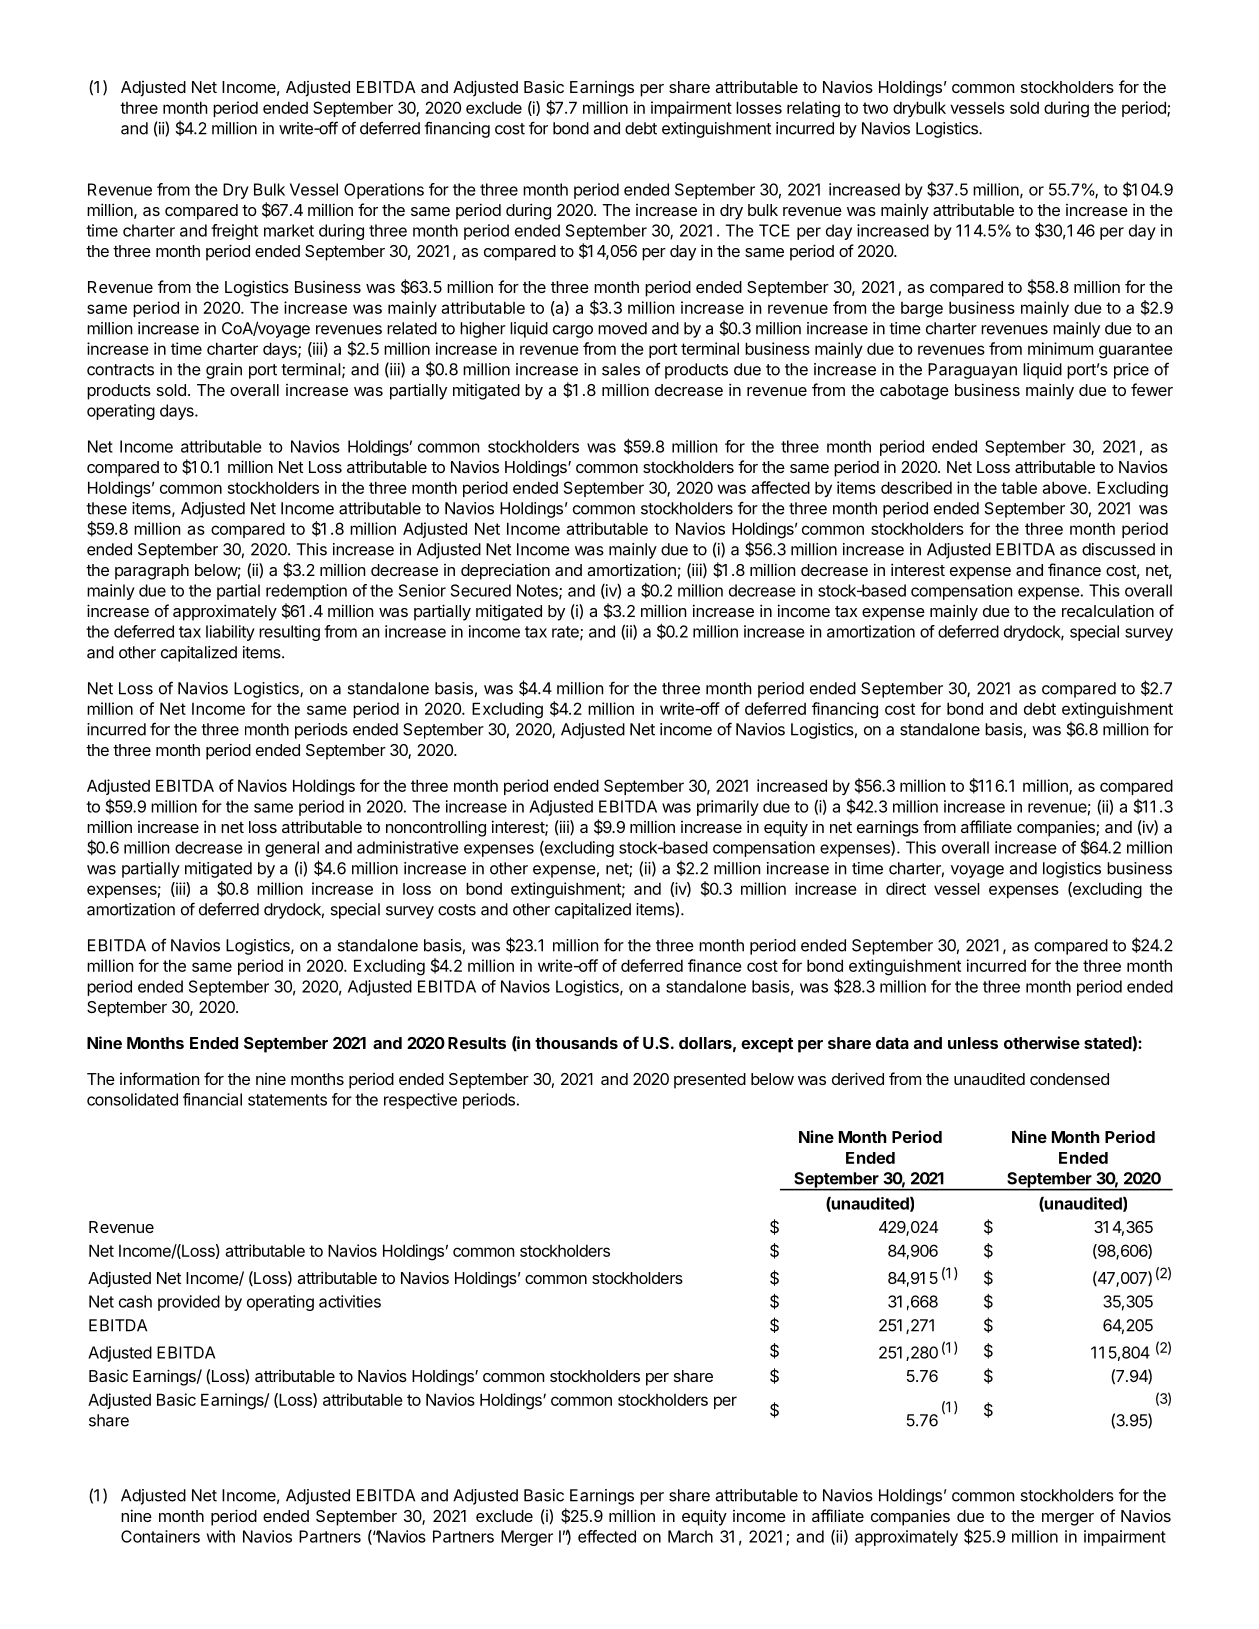  Describe the element at coordinates (1069, 1079) in the screenshot. I see `condensed` at that location.
